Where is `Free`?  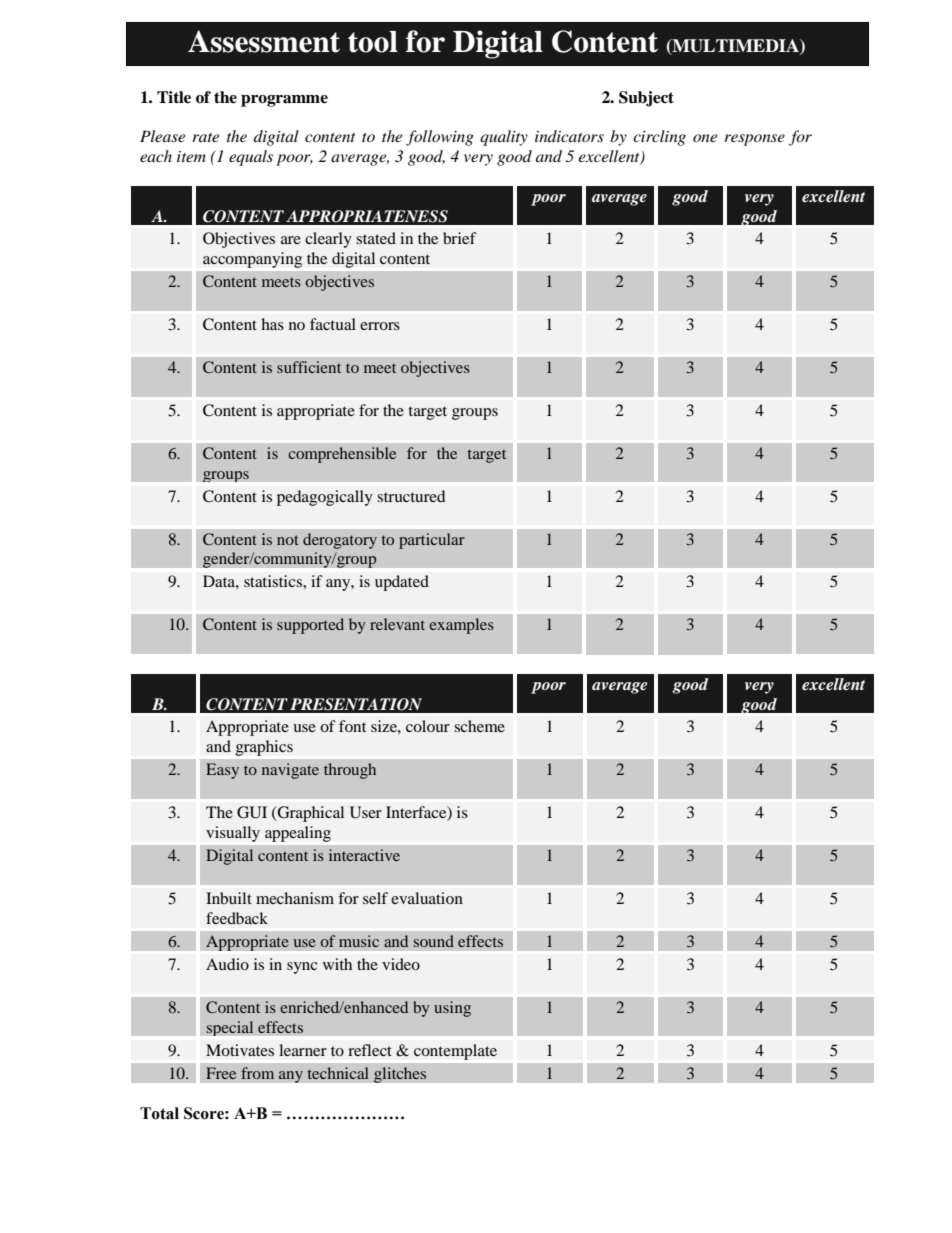
Free is located at coordinates (221, 1073).
